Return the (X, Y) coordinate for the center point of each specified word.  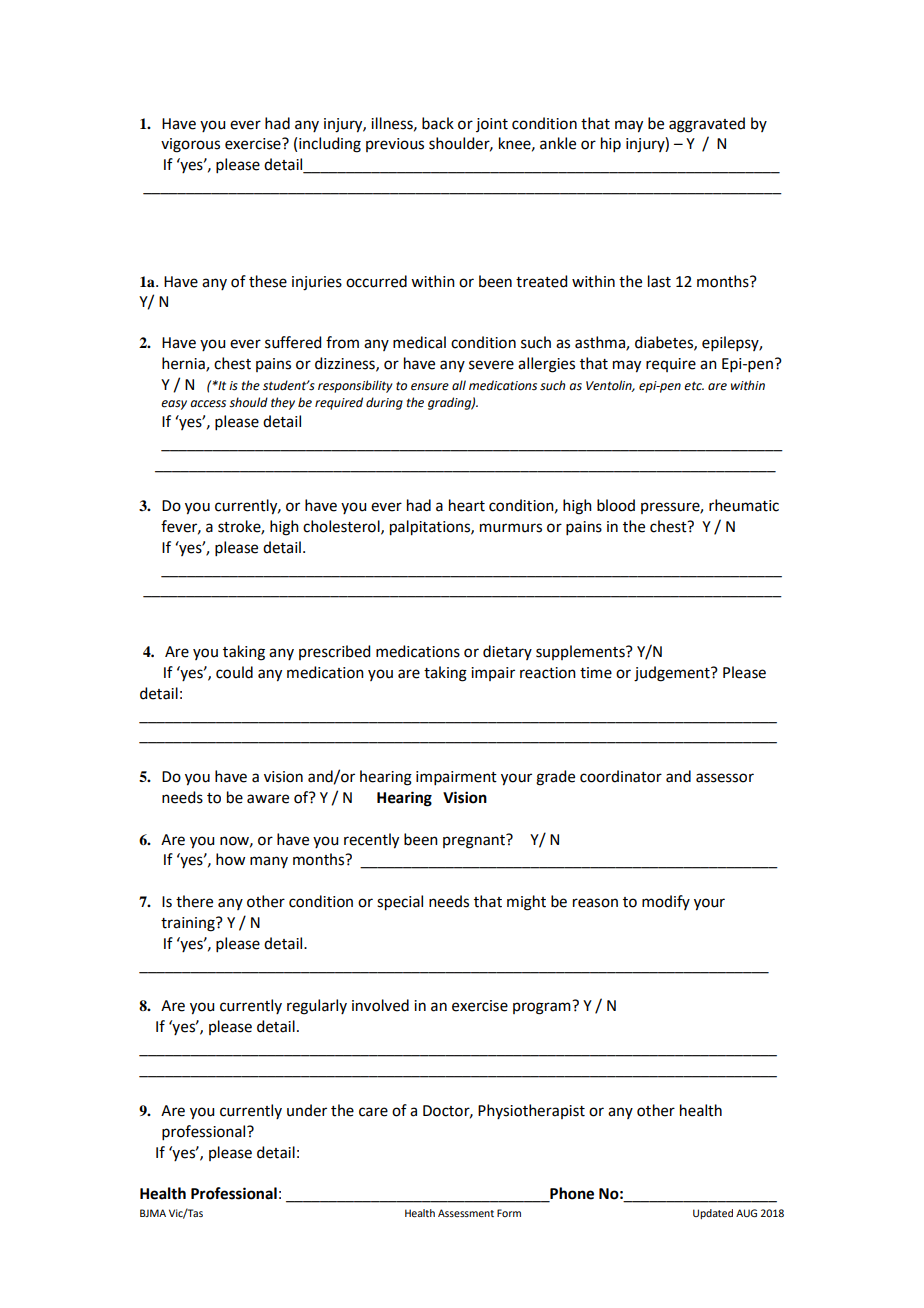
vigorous (190, 145)
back (438, 123)
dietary (507, 652)
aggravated (707, 125)
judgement (673, 674)
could (234, 672)
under (307, 1110)
